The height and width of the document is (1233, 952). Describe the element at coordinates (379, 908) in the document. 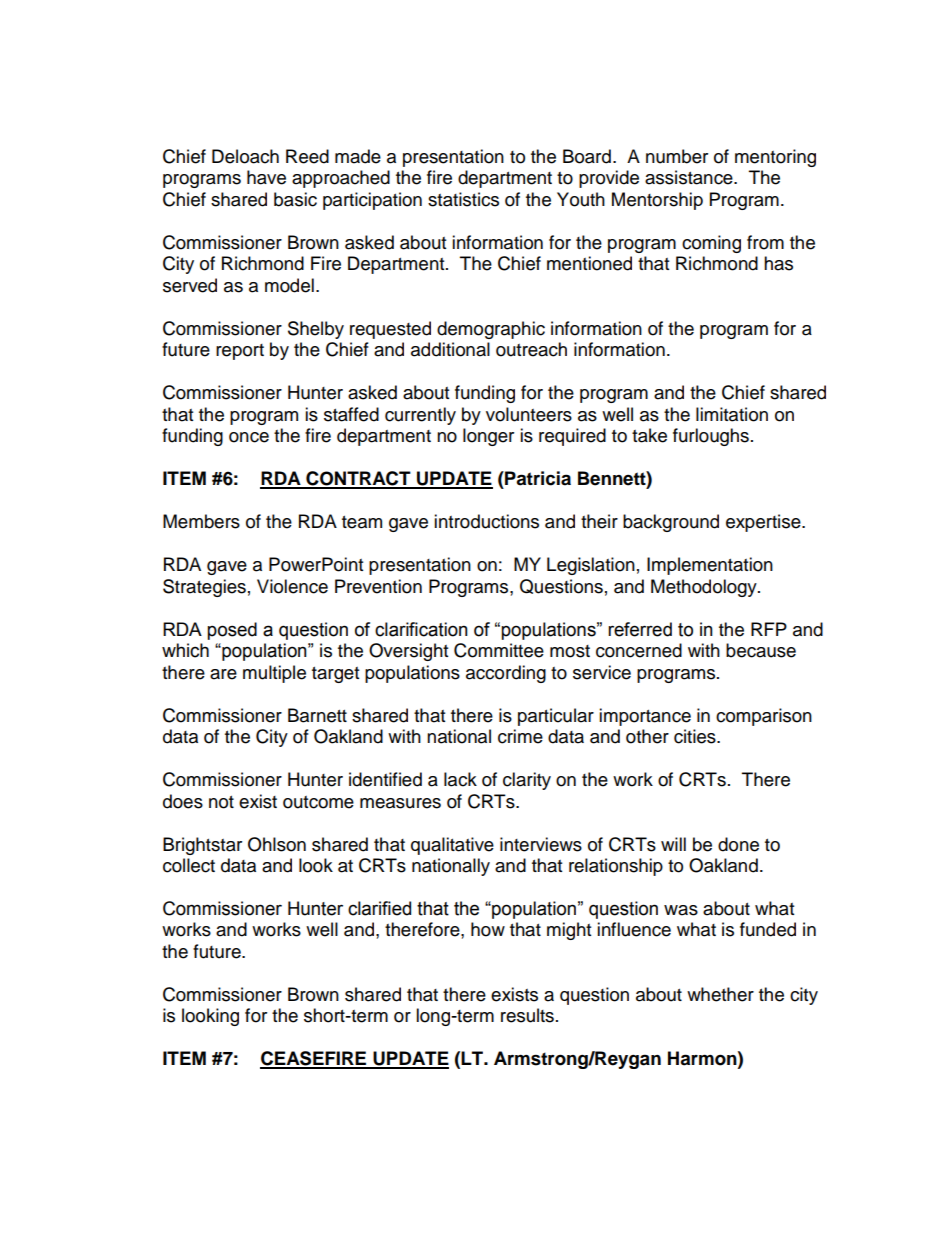

I see `clarified` at that location.
